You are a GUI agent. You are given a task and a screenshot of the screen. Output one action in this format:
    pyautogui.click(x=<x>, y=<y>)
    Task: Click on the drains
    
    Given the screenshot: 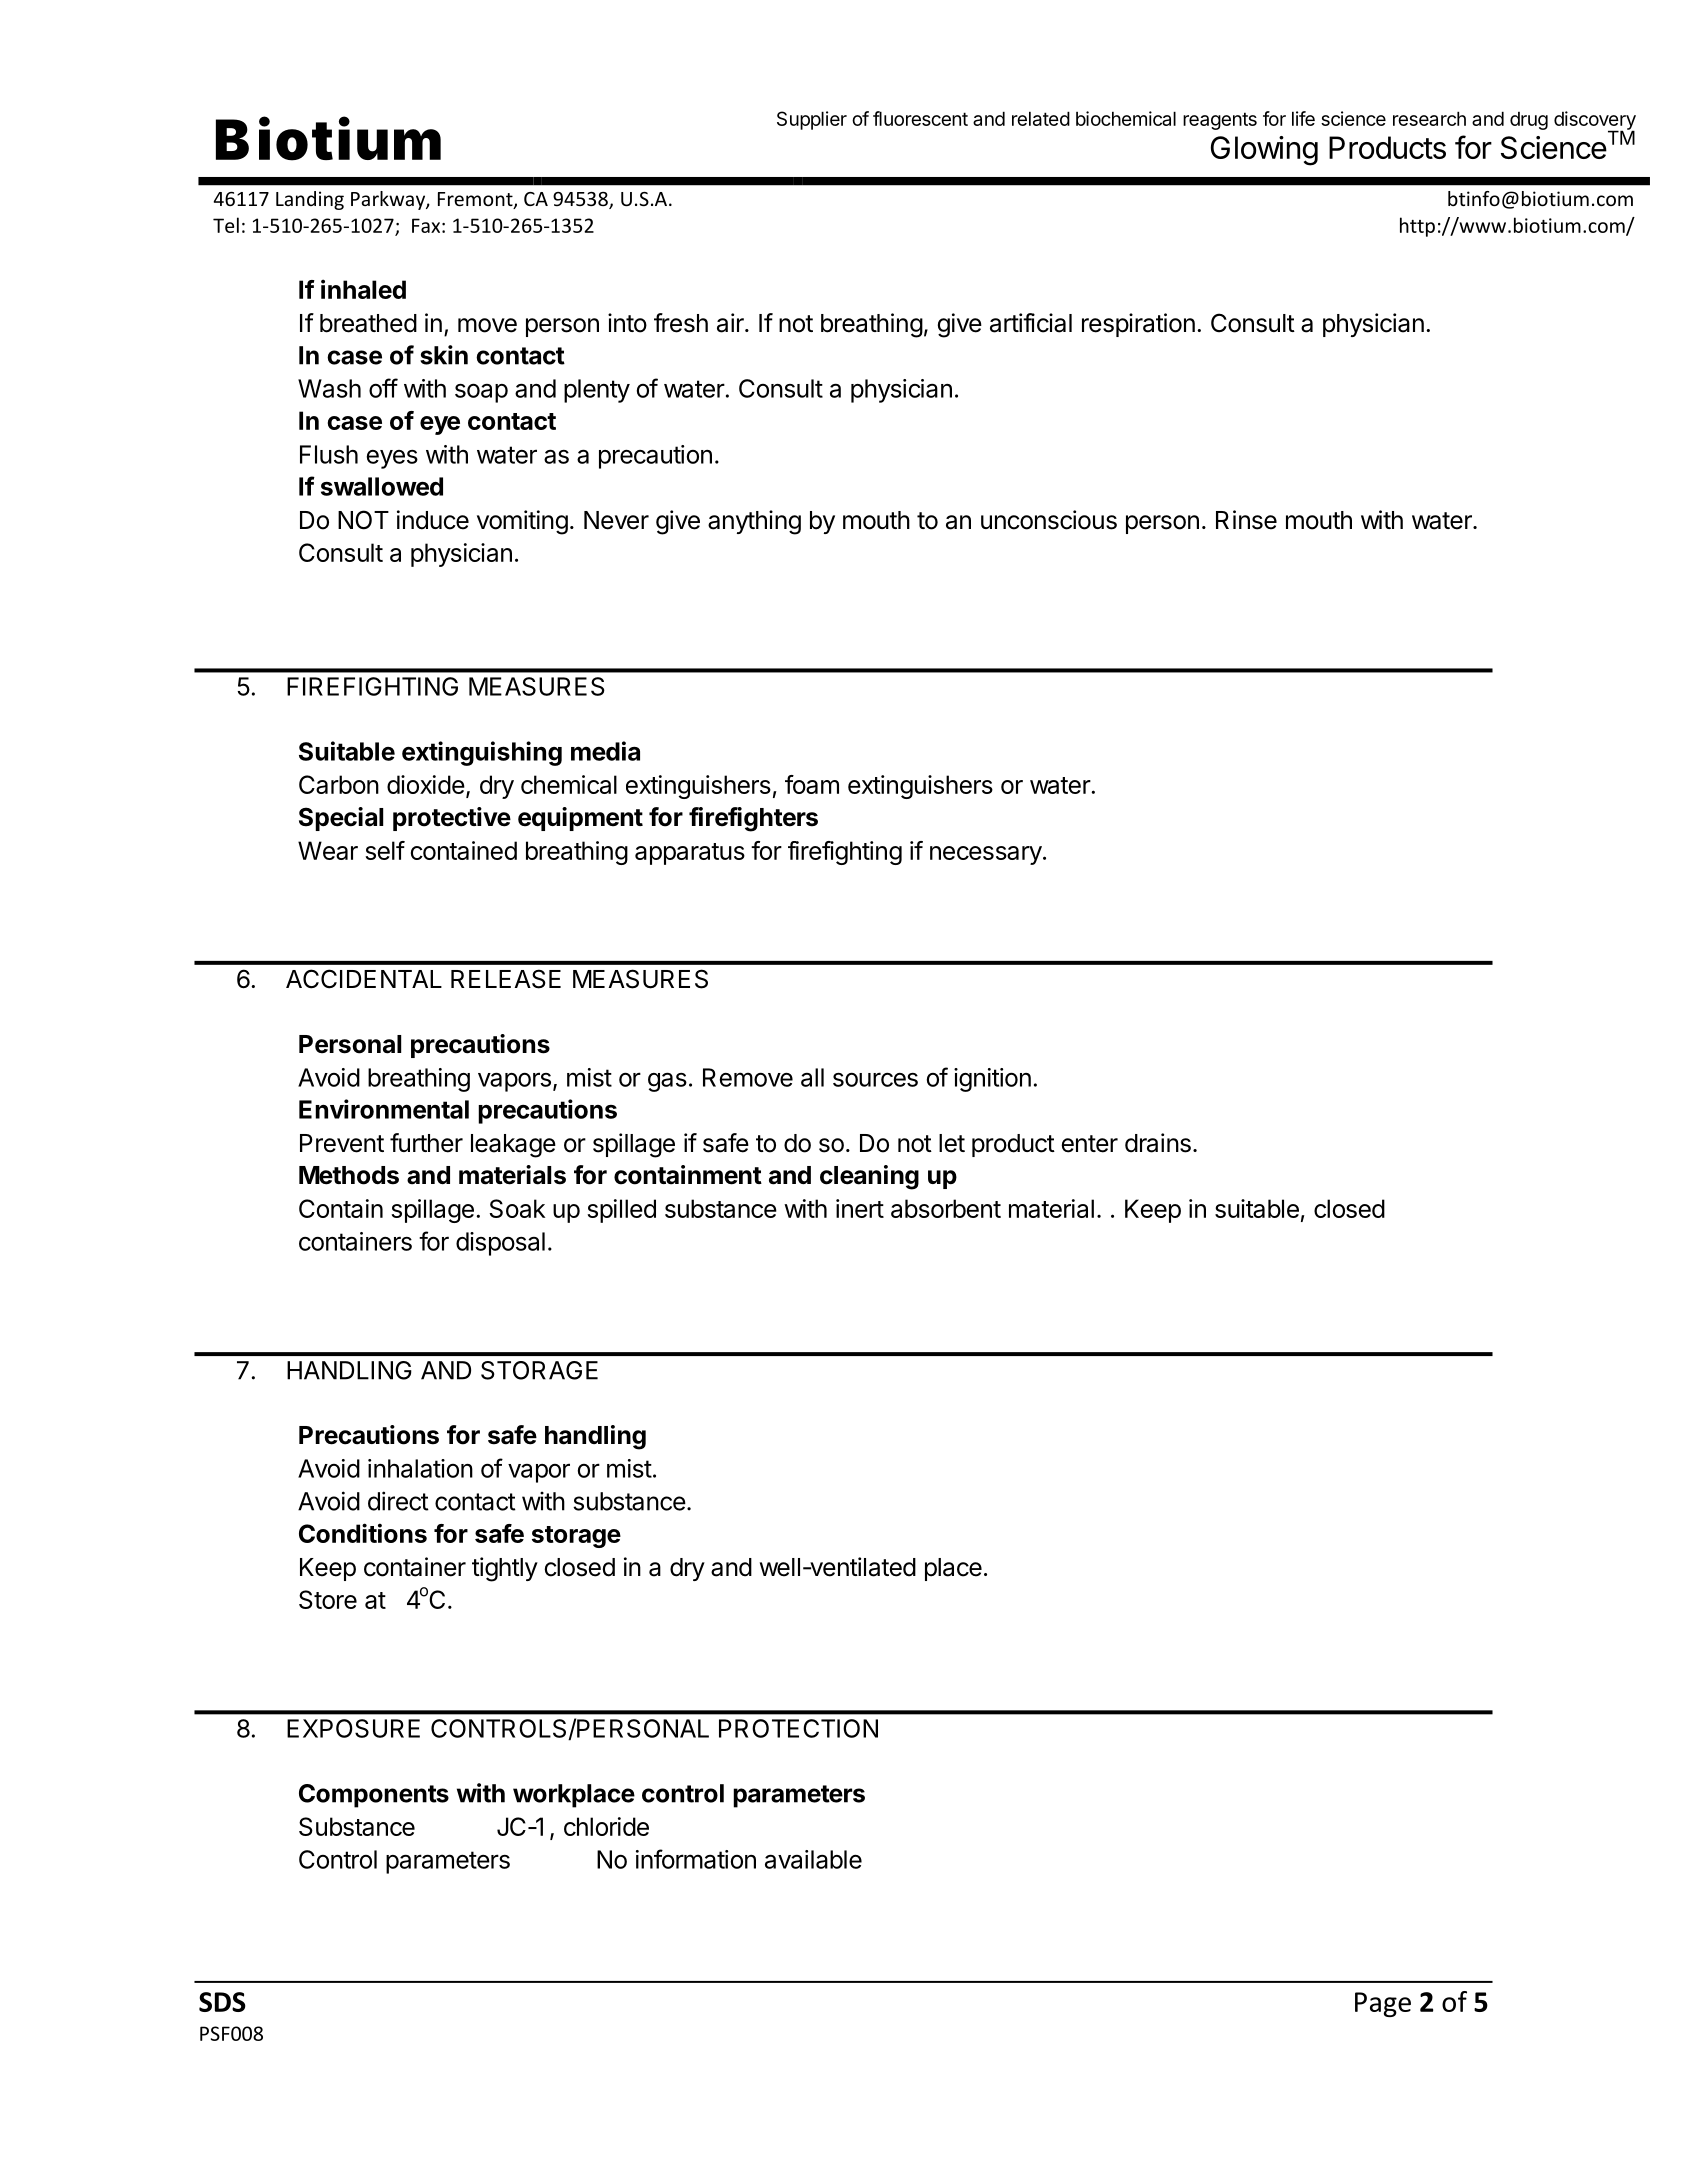 What is the action you would take?
    pyautogui.click(x=1158, y=1143)
